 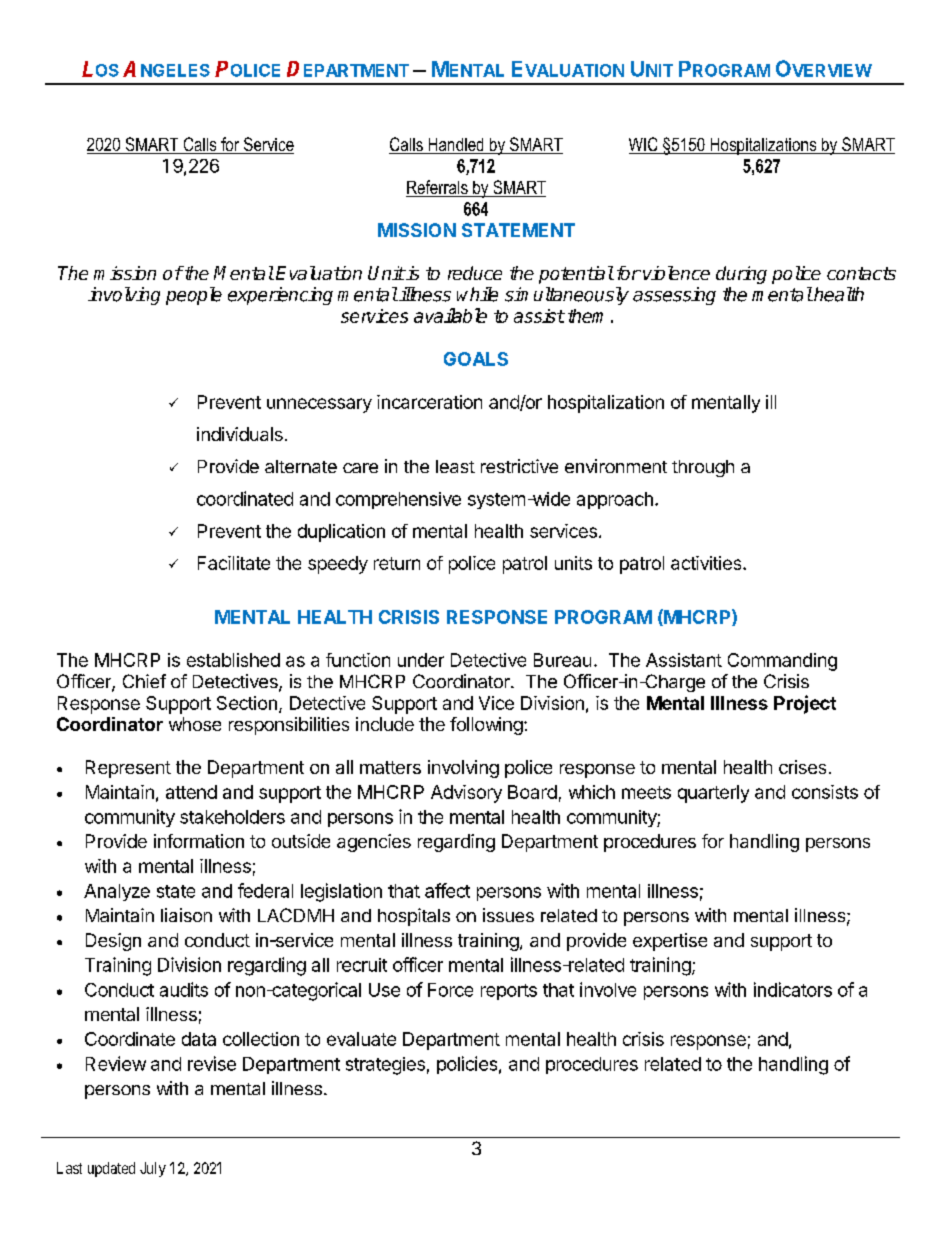 I want to click on individuals, so click(x=240, y=434).
